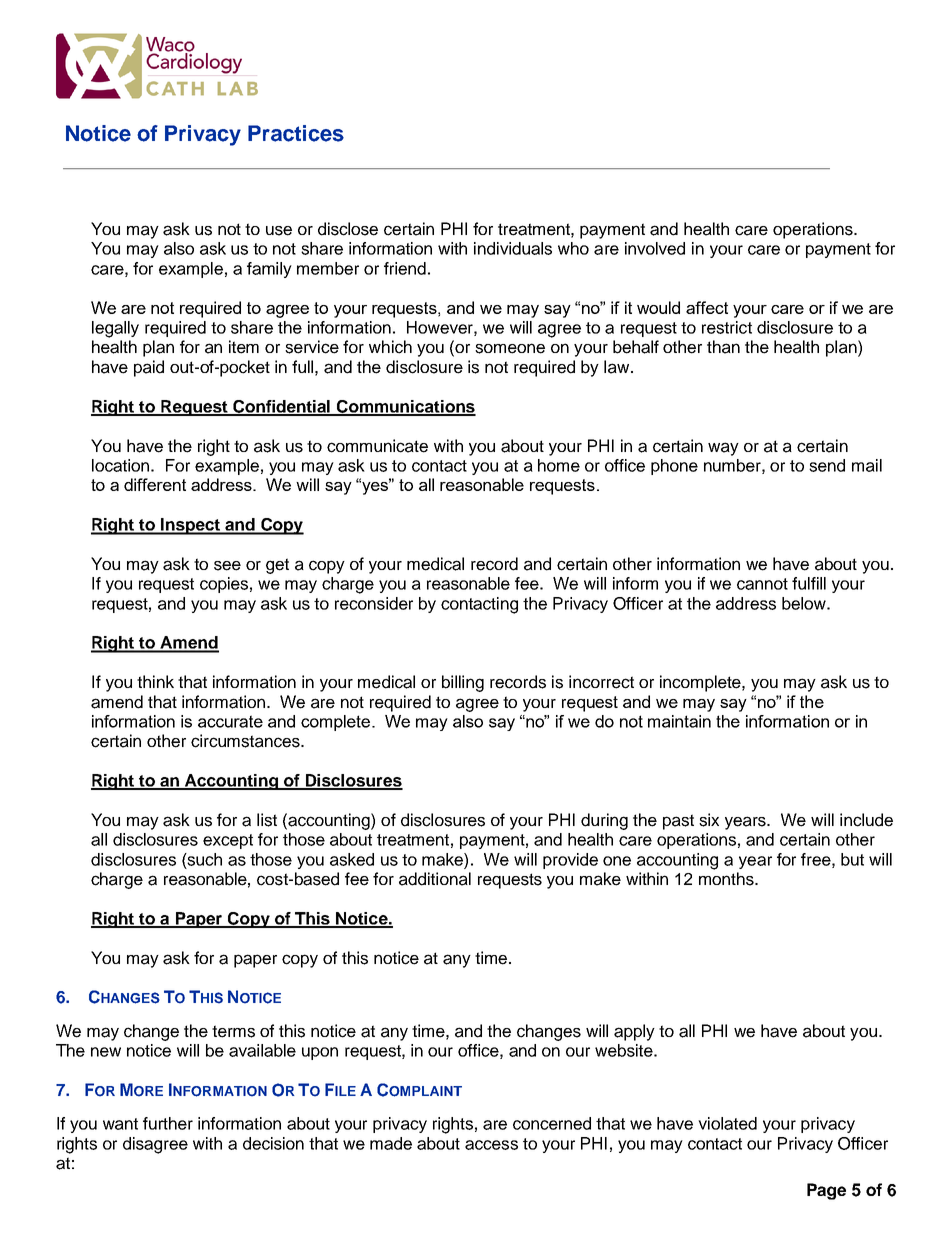 The width and height of the page is (952, 1233). What do you see at coordinates (655, 248) in the page?
I see `involved` at bounding box center [655, 248].
